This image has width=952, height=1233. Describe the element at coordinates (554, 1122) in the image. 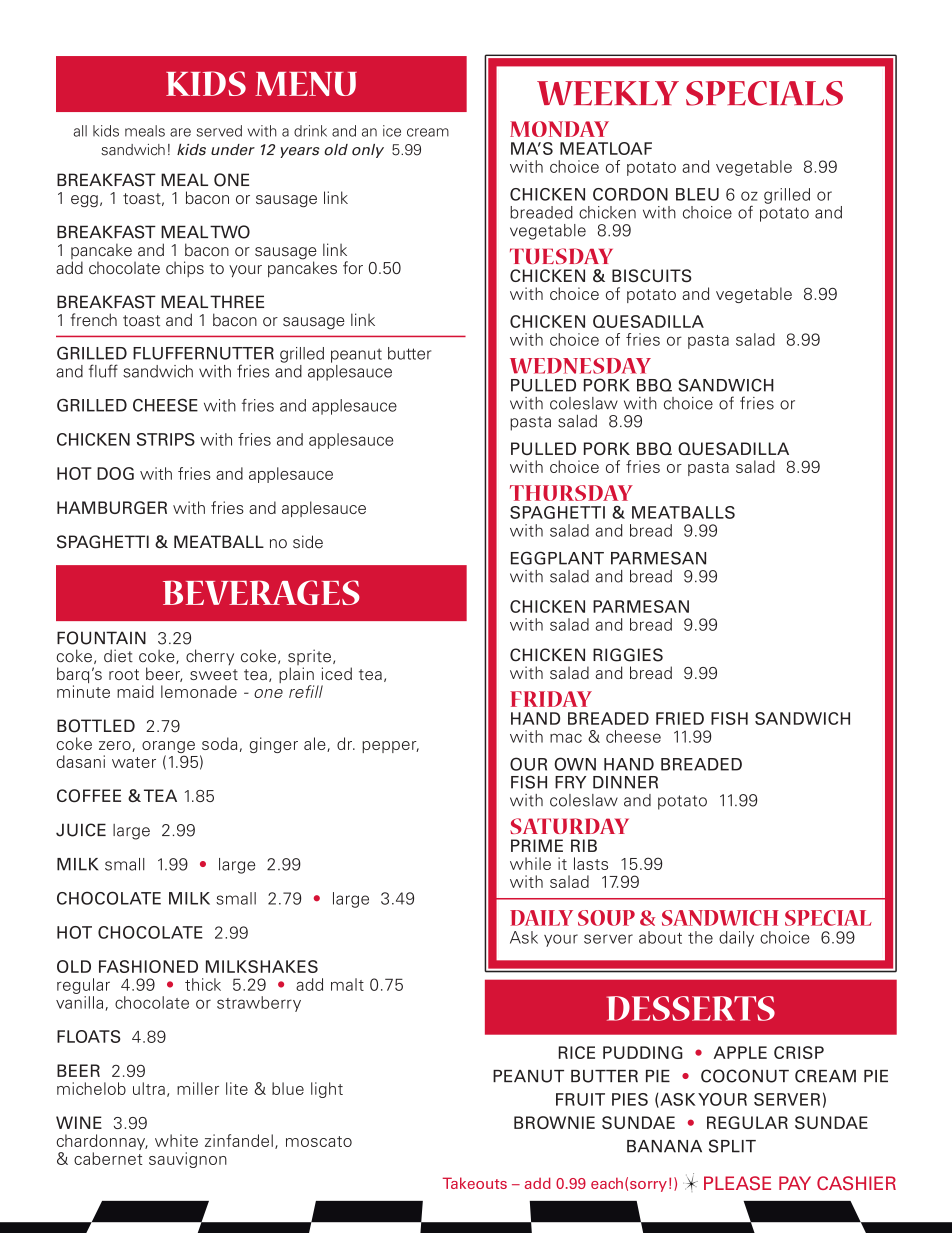

I see `BROWNIE` at that location.
